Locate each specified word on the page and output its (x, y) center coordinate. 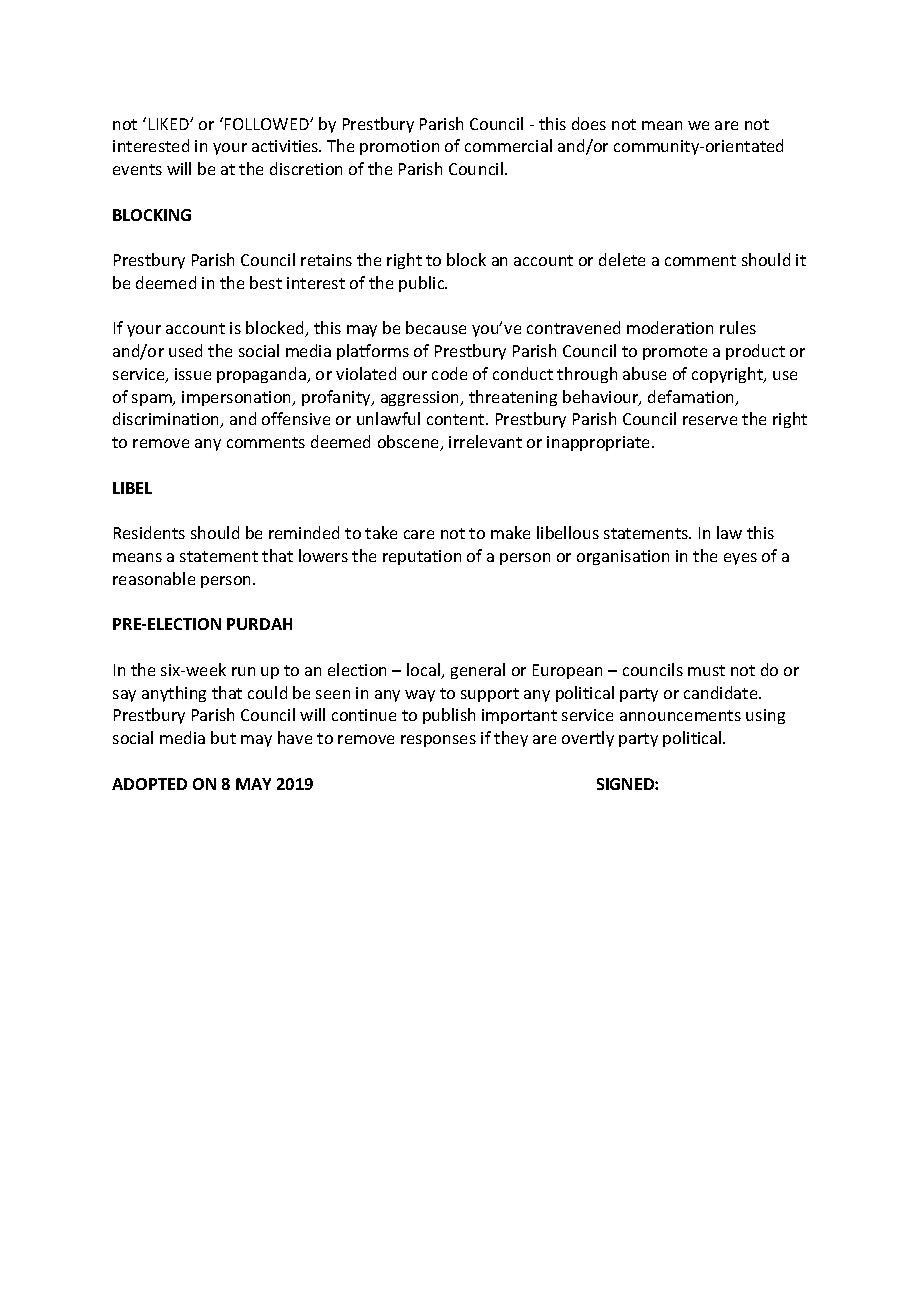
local (424, 671)
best (266, 282)
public (423, 284)
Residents (149, 532)
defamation (692, 398)
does (589, 123)
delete (622, 259)
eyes (740, 559)
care (419, 534)
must (706, 670)
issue (193, 374)
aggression (421, 398)
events (137, 169)
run (243, 671)
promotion (399, 147)
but (223, 737)
